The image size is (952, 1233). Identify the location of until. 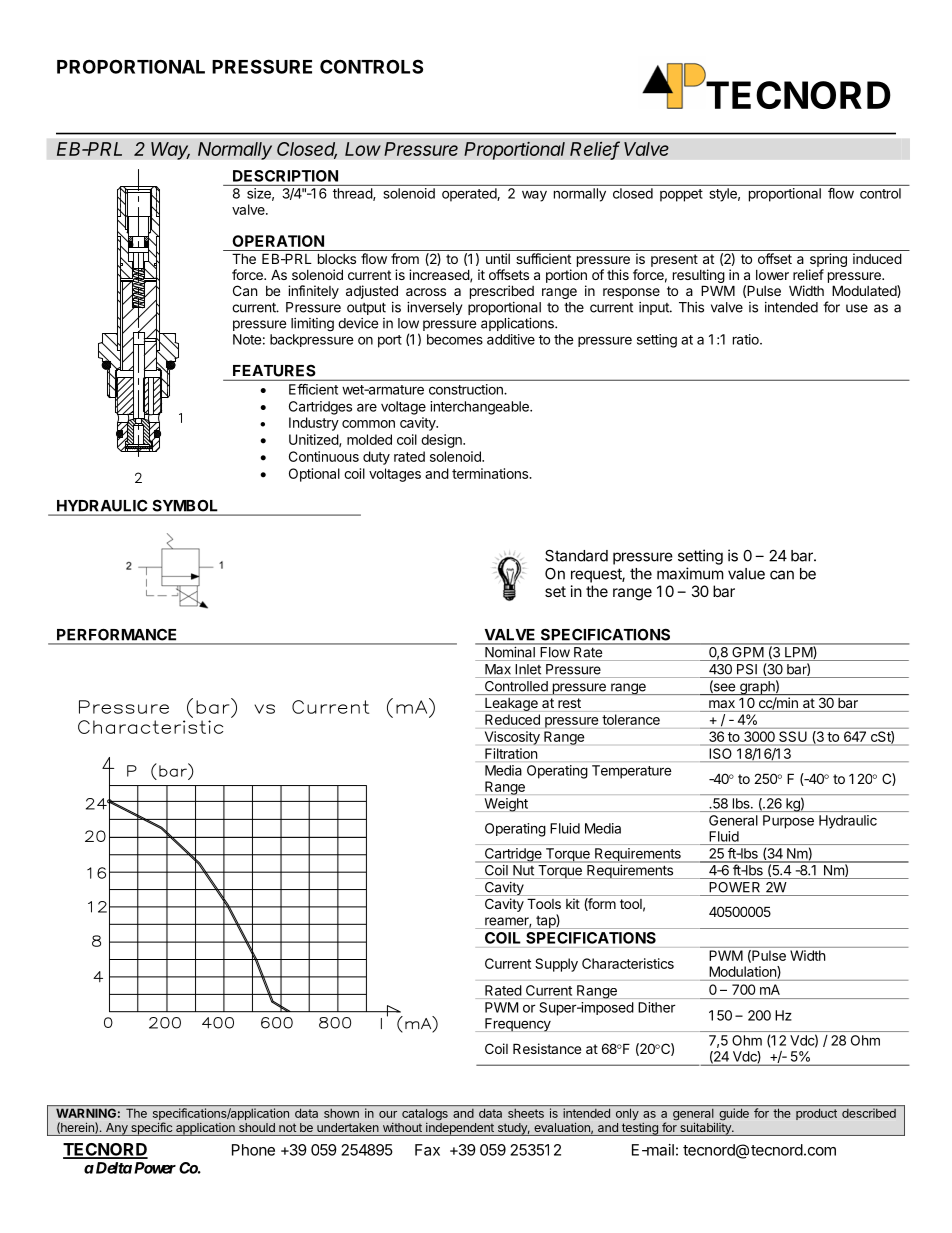
(498, 258).
